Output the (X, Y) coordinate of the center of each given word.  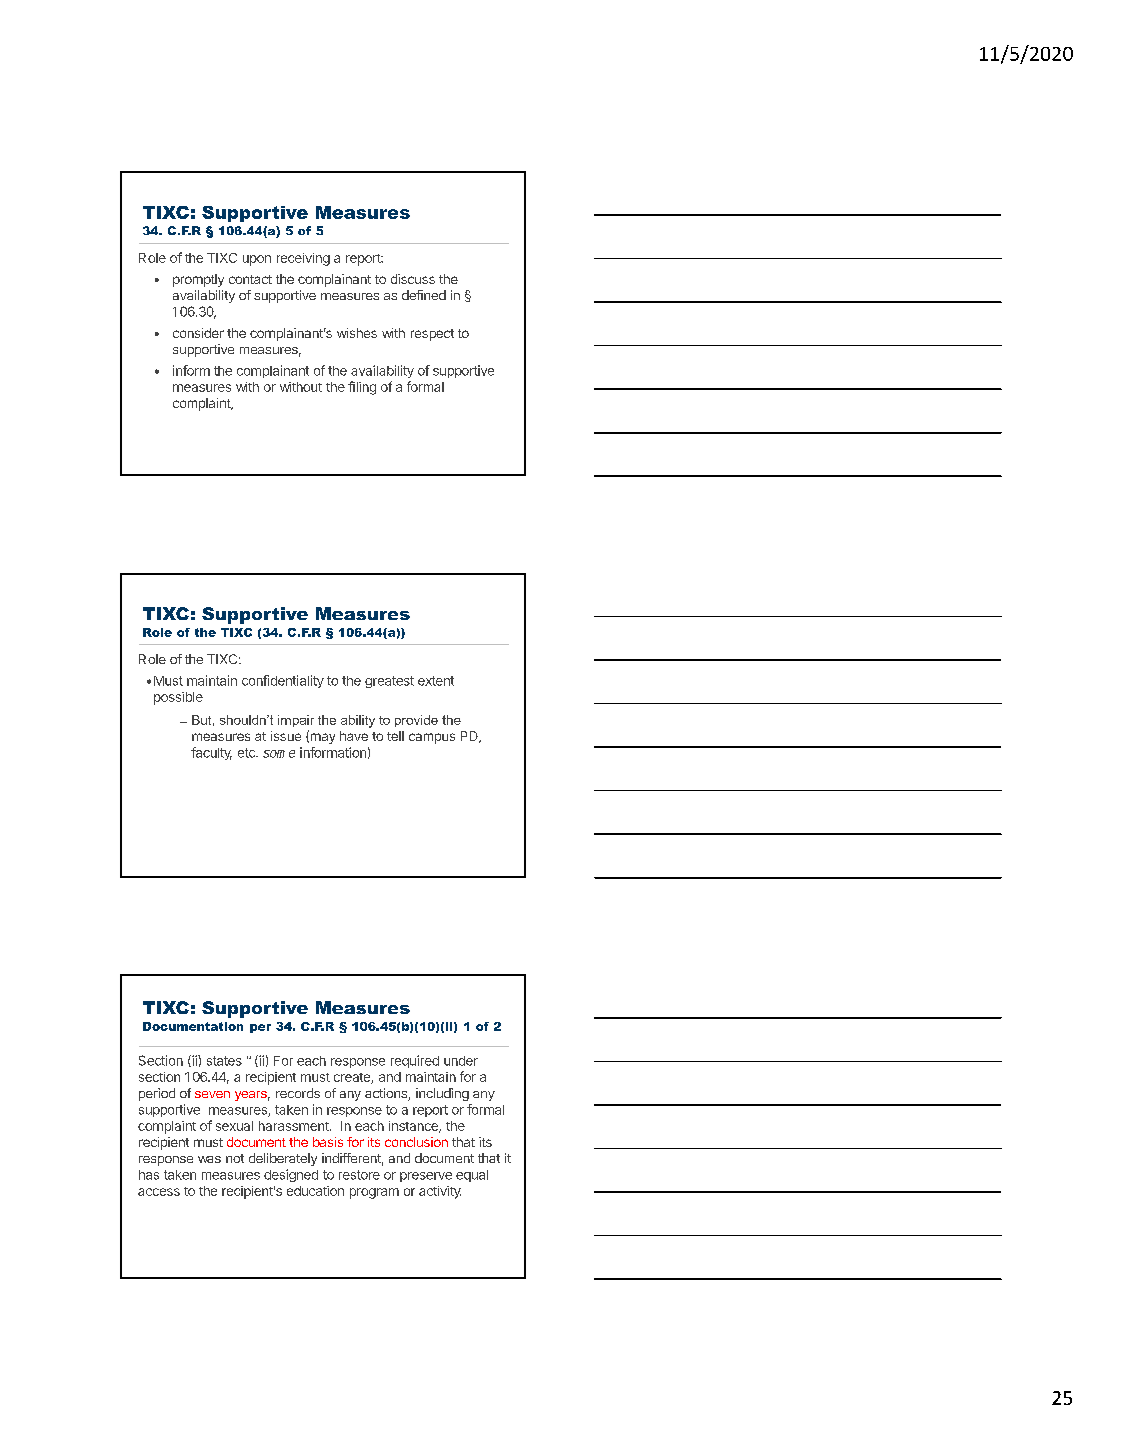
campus (432, 738)
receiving (303, 259)
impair (296, 721)
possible (178, 698)
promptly (198, 280)
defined (424, 295)
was (209, 1159)
